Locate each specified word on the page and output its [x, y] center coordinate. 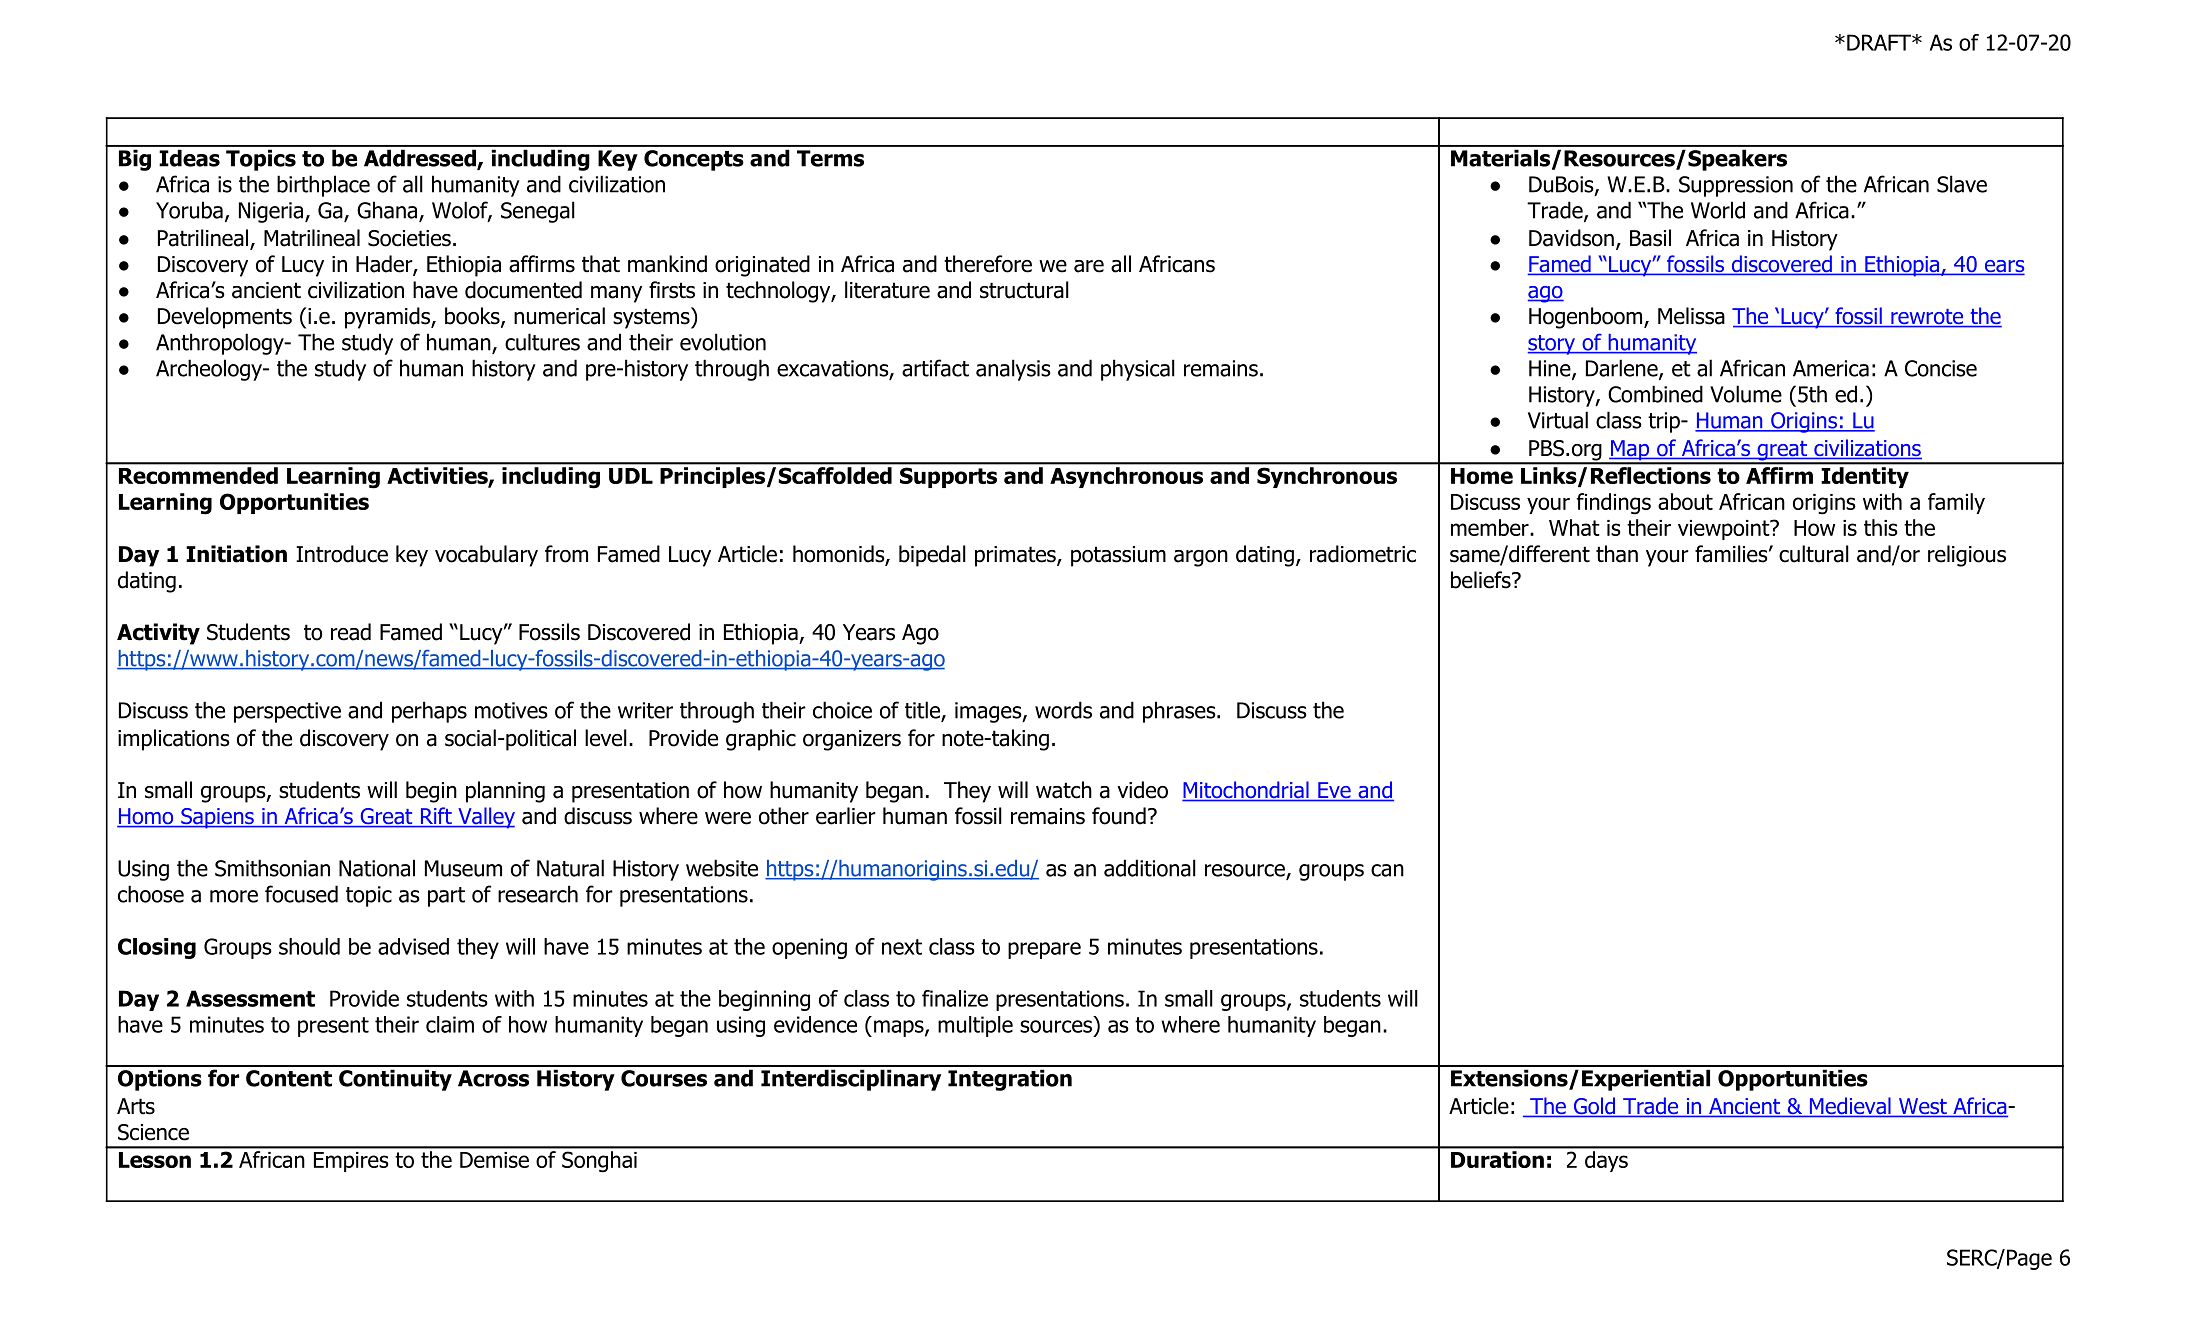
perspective [287, 712]
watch [1064, 790]
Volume [1746, 394]
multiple [975, 1026]
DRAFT [1880, 42]
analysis [1013, 370]
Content [289, 1078]
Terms [830, 158]
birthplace [323, 186]
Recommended [198, 475]
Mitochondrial [1246, 791]
